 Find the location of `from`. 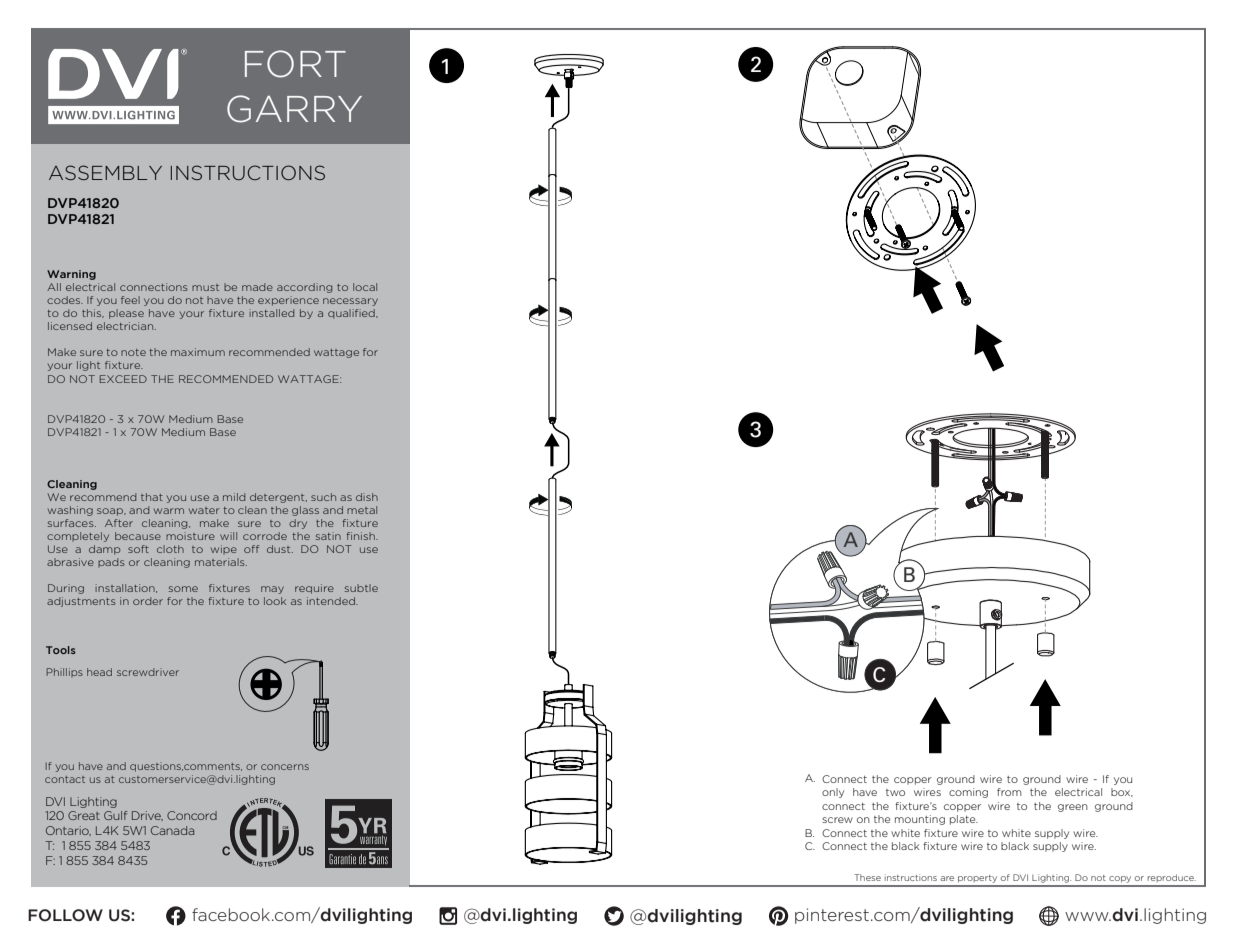

from is located at coordinates (1009, 792).
